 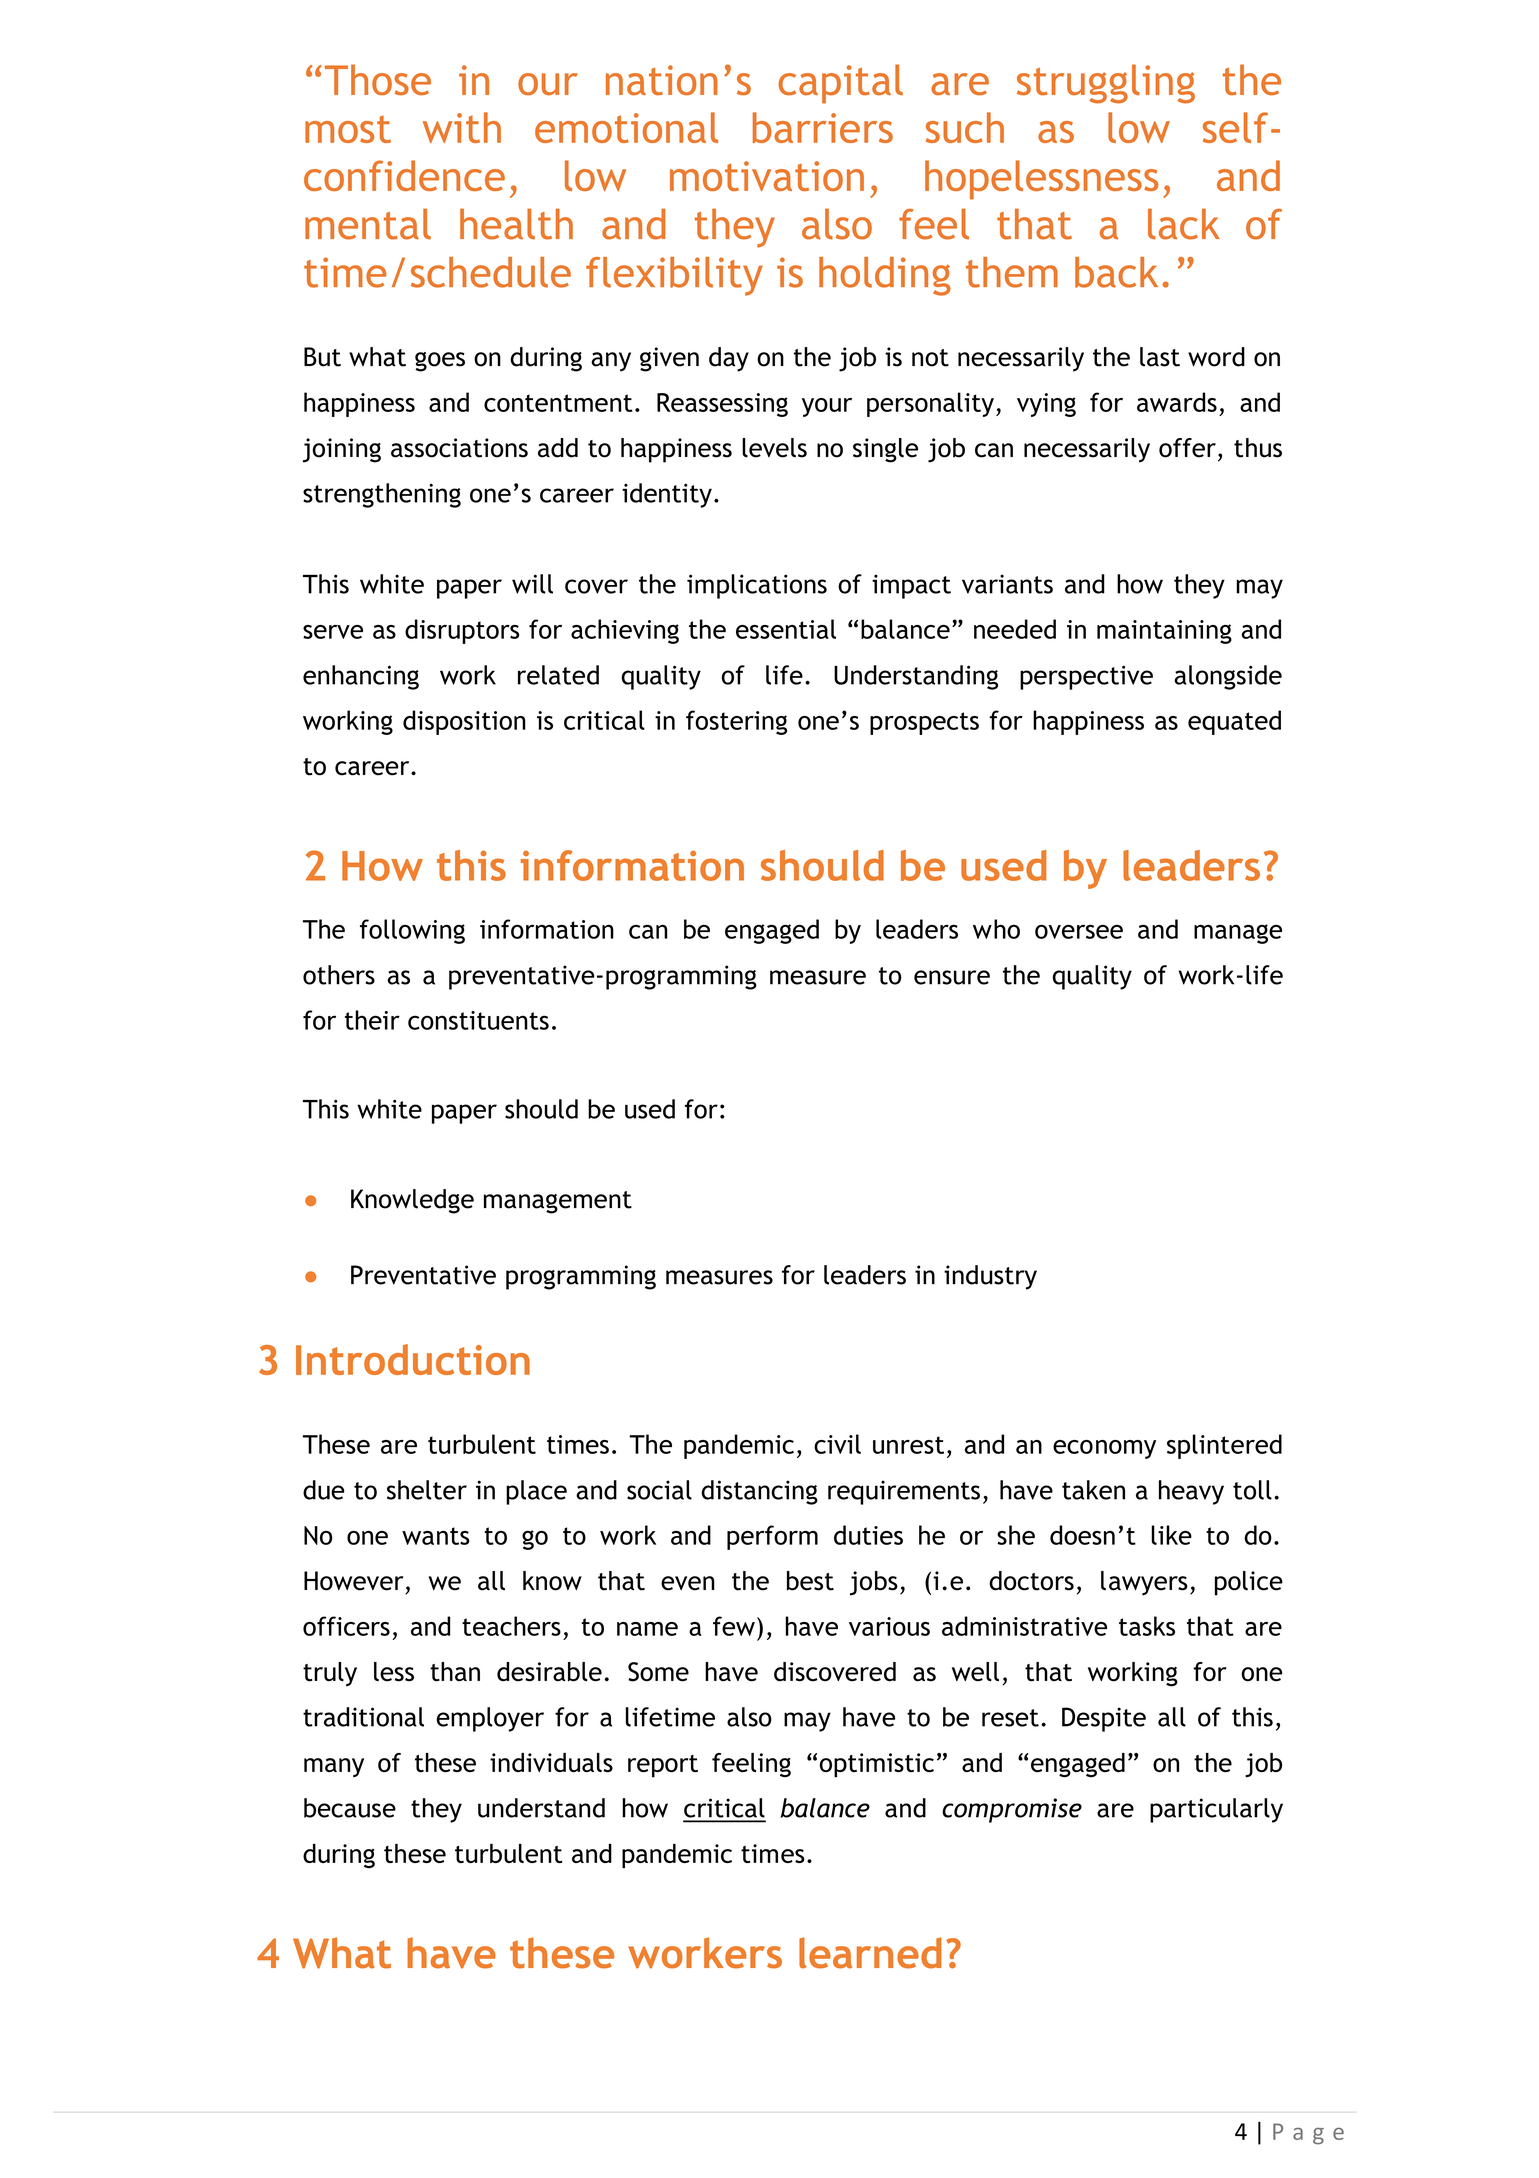 What do you see at coordinates (1164, 632) in the page?
I see `maintaining` at bounding box center [1164, 632].
